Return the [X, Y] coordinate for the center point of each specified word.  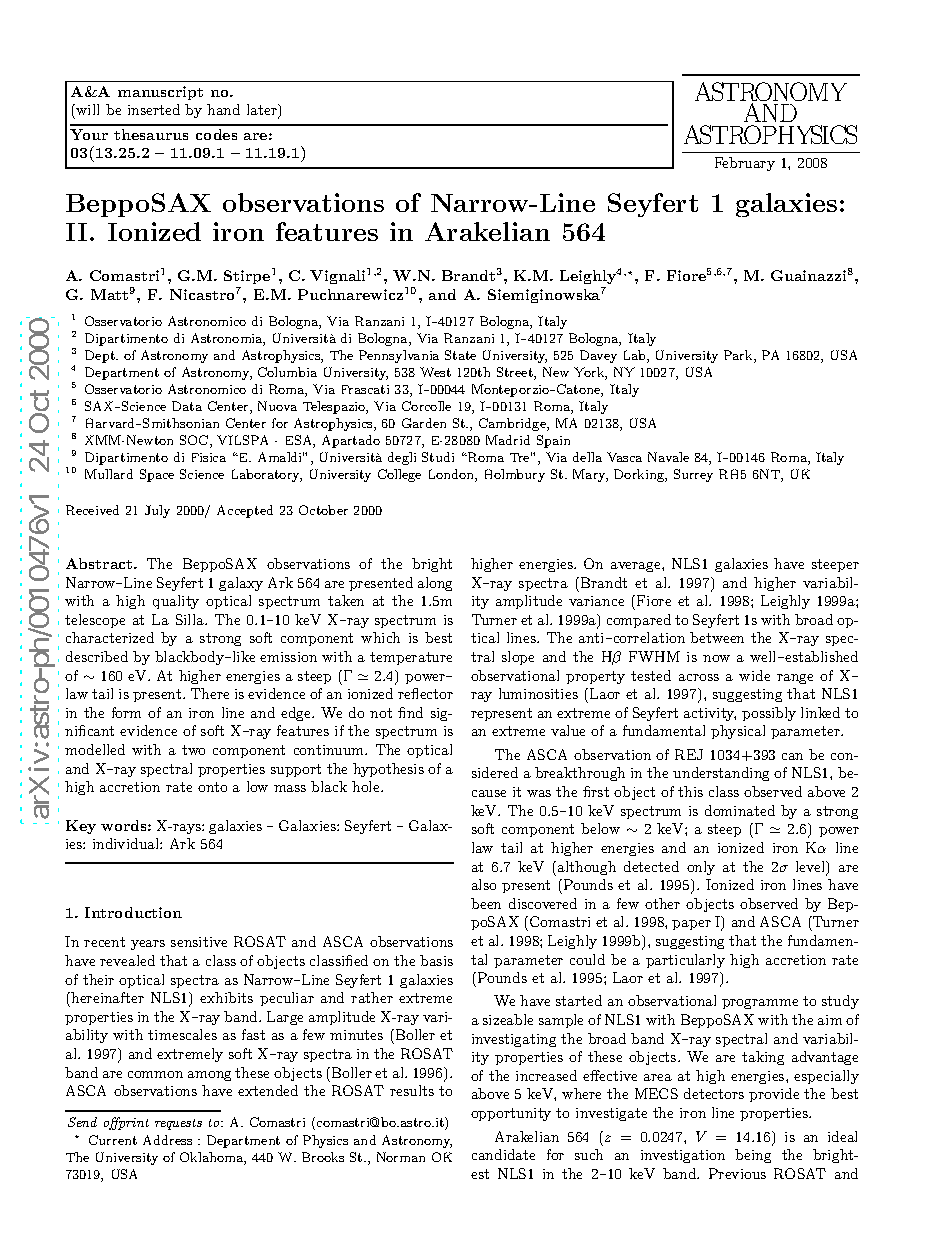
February [745, 164]
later [263, 111]
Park [739, 356]
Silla [191, 619]
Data [187, 406]
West [435, 372]
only [701, 868]
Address [167, 1140]
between [717, 637]
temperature [411, 658]
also [484, 884]
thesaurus [151, 134]
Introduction [133, 912]
